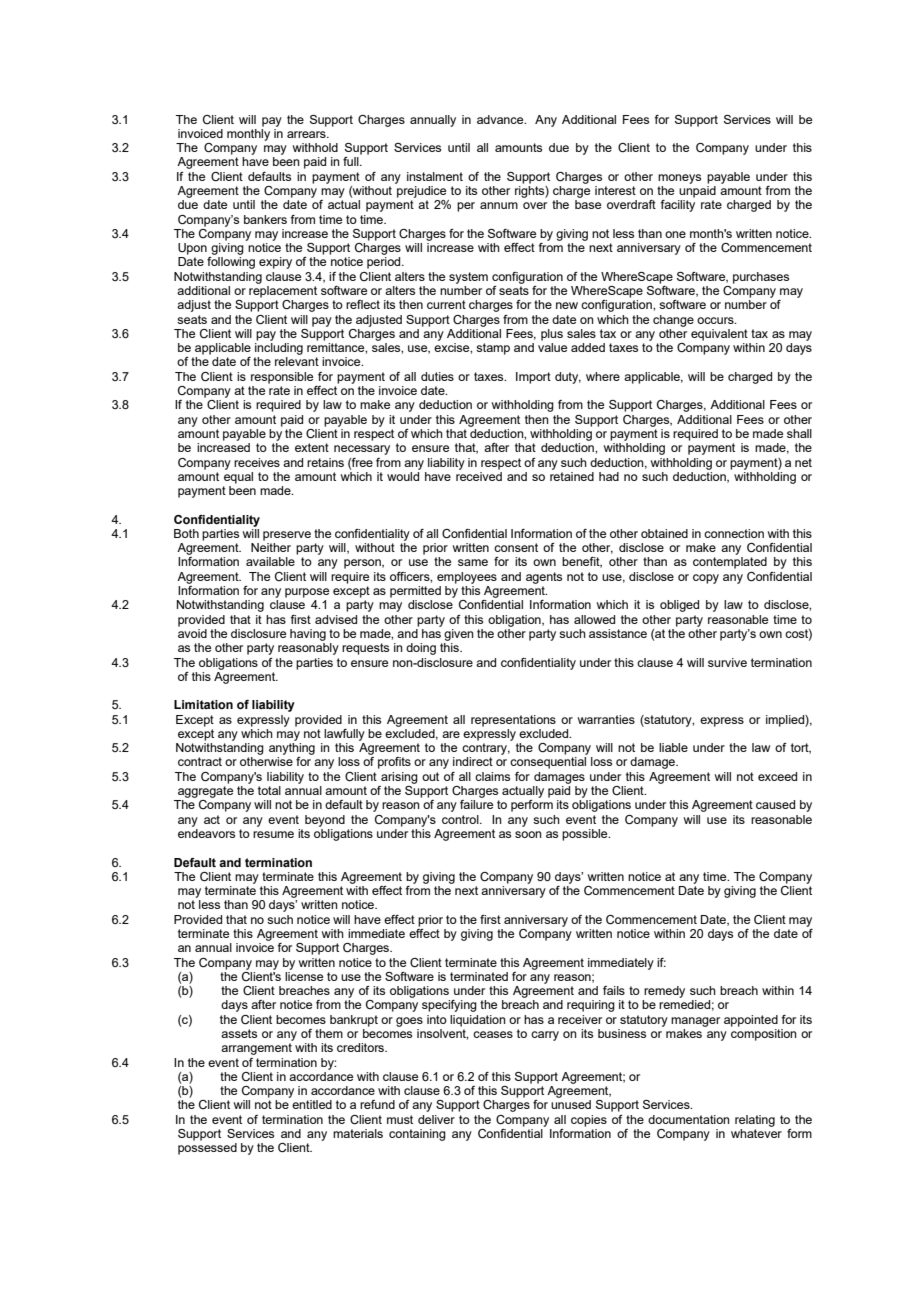  Describe the element at coordinates (312, 1104) in the screenshot. I see `entitled` at that location.
